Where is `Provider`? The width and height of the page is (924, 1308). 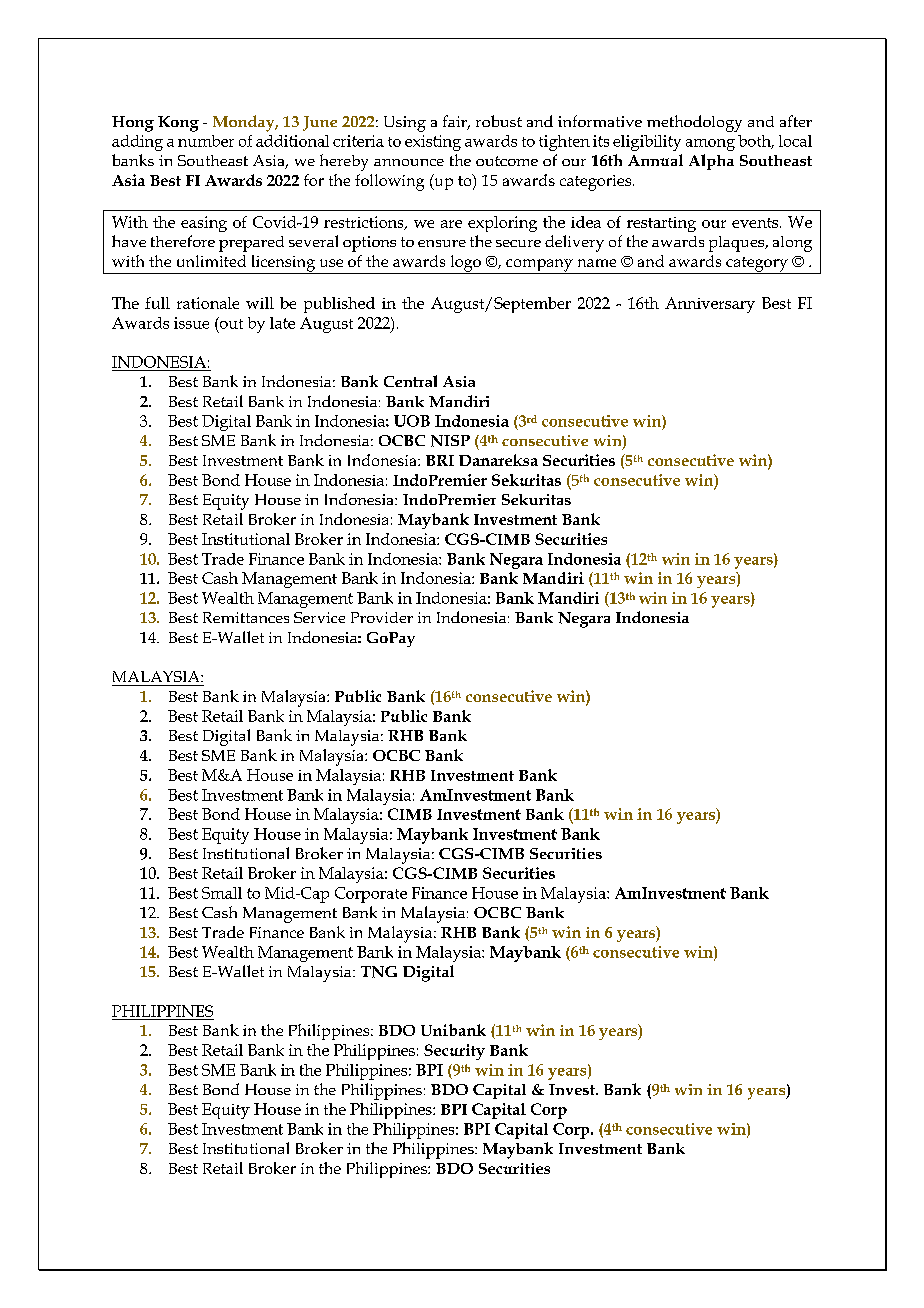 Provider is located at coordinates (382, 617).
